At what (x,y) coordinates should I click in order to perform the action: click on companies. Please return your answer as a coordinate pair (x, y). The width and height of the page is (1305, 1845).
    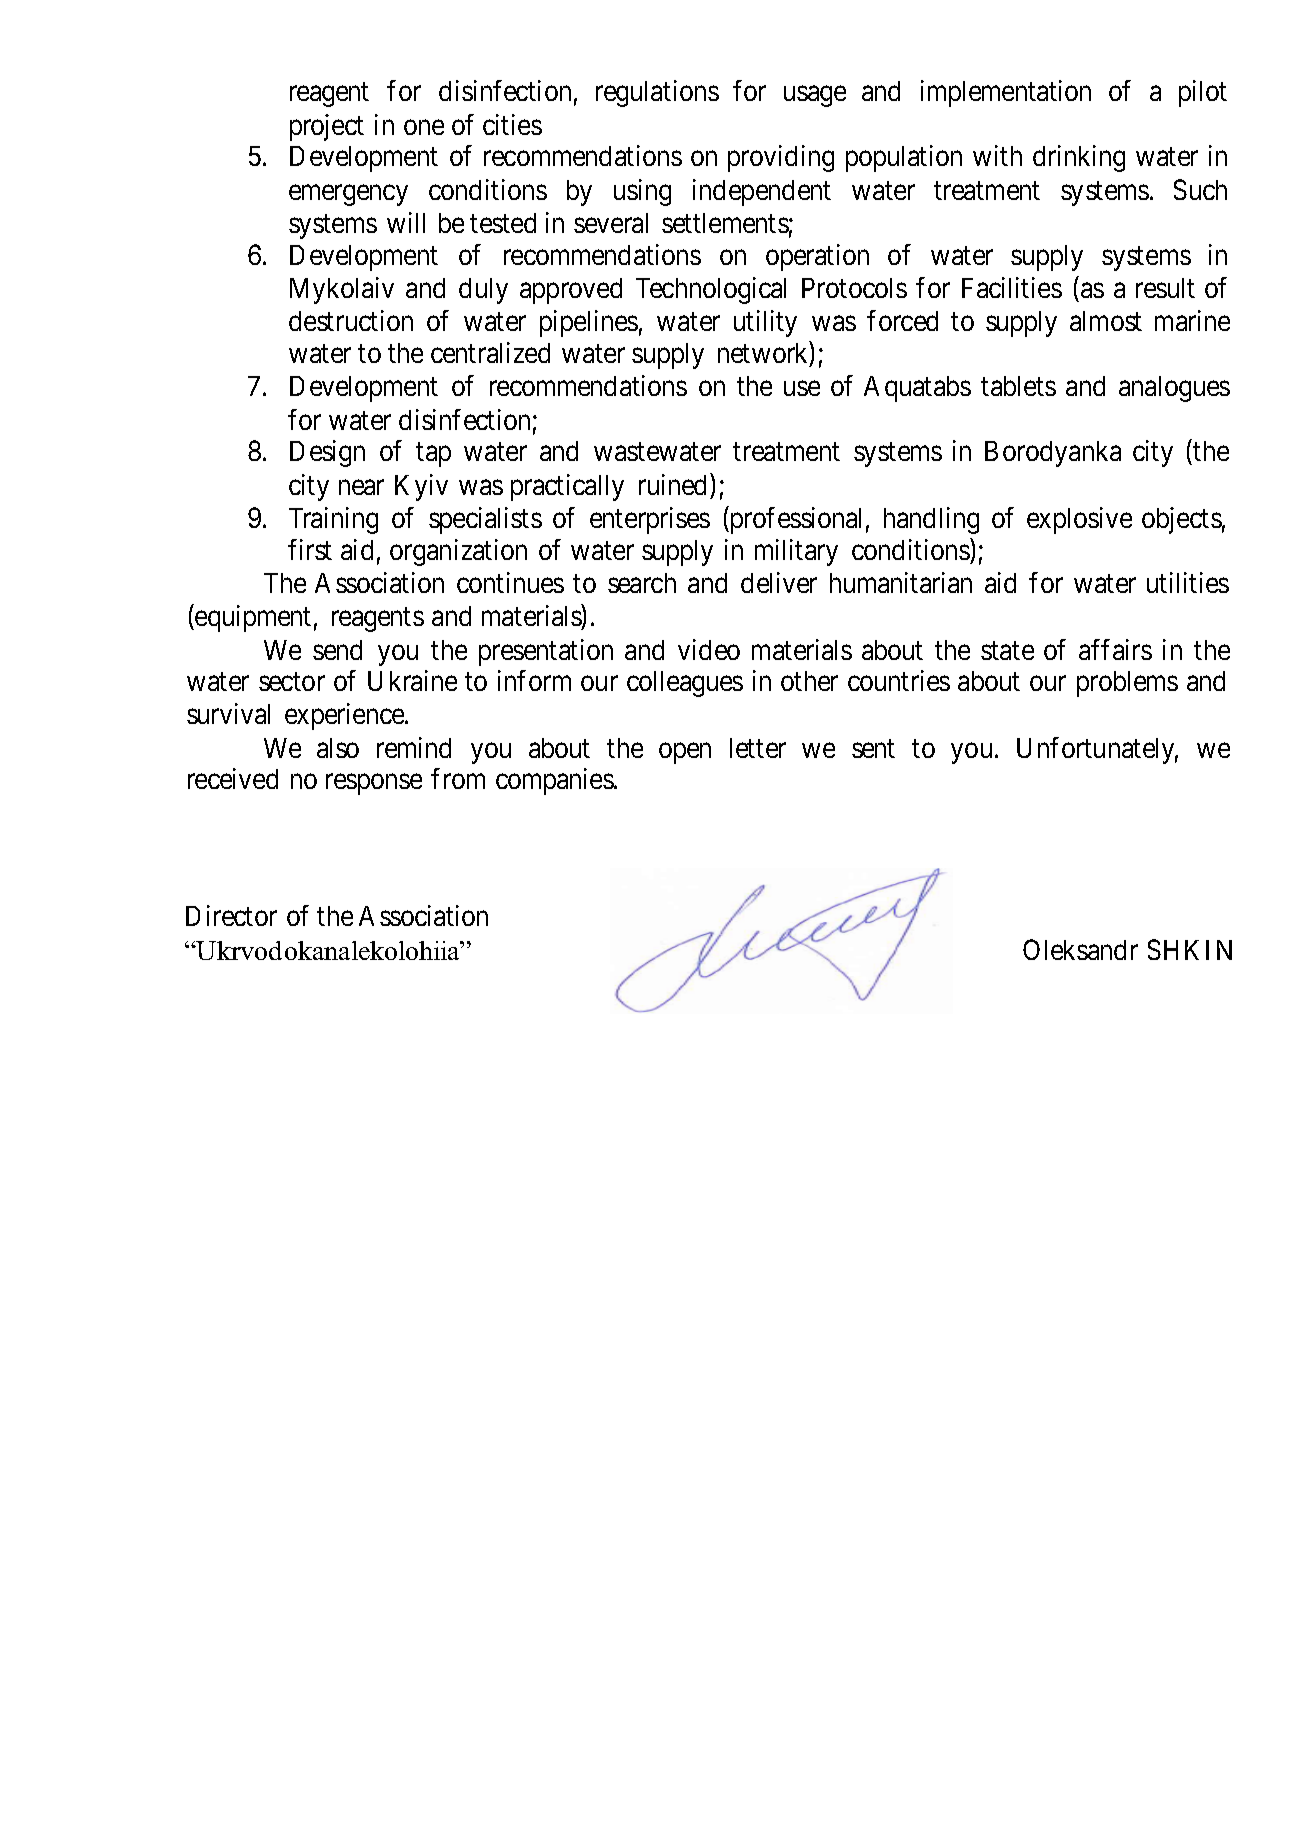
    Looking at the image, I should click on (555, 781).
